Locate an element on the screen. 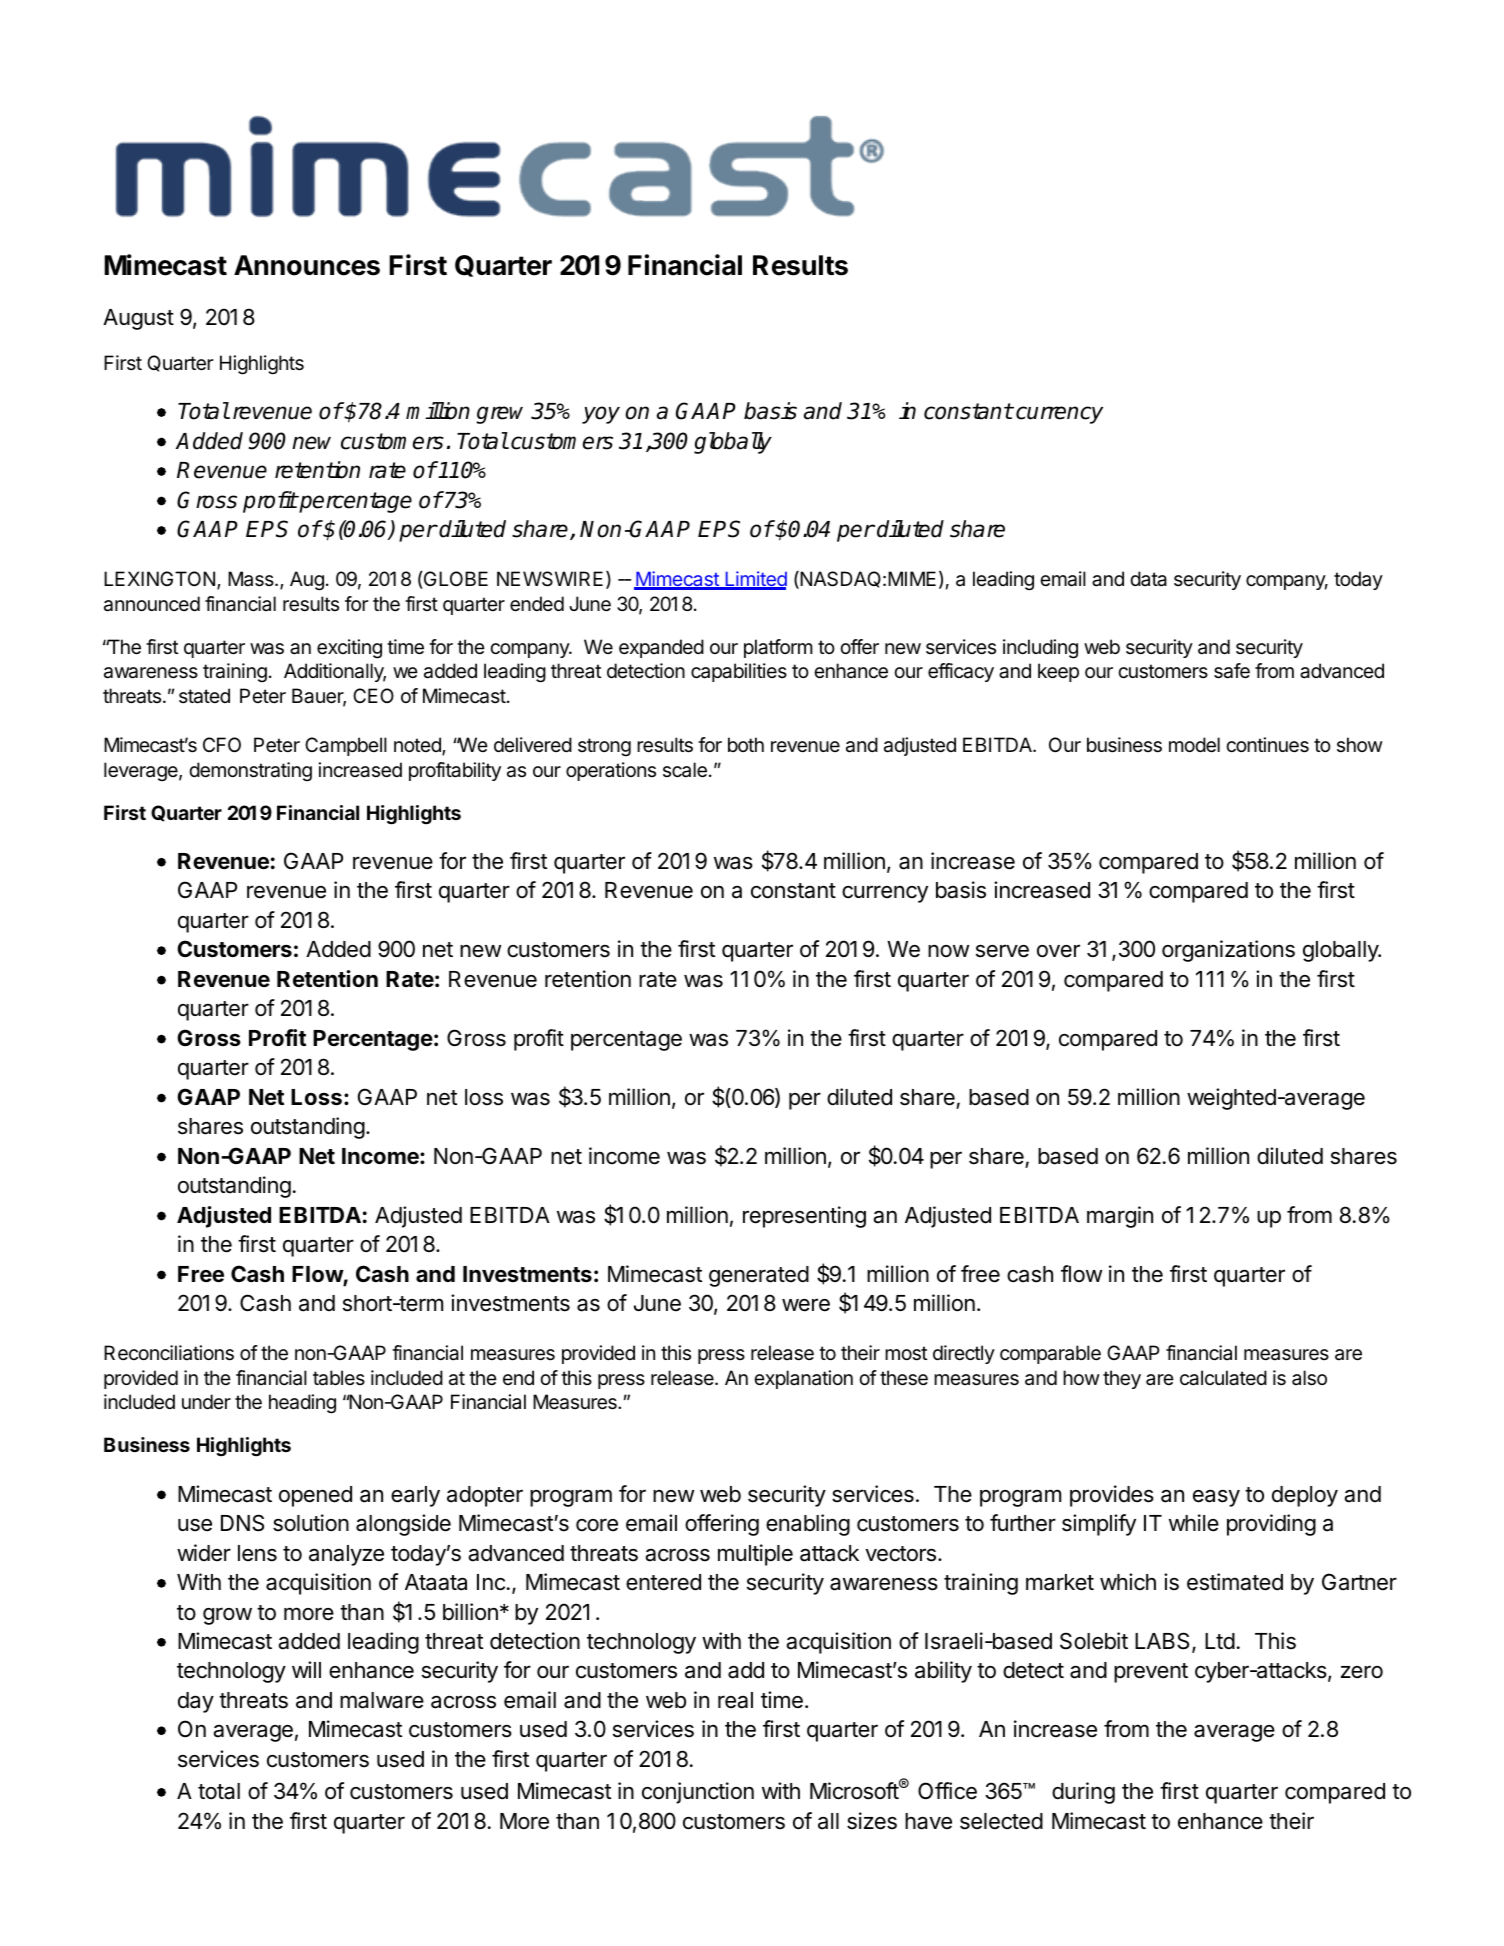 This screenshot has width=1504, height=1946. organizations is located at coordinates (1228, 951).
